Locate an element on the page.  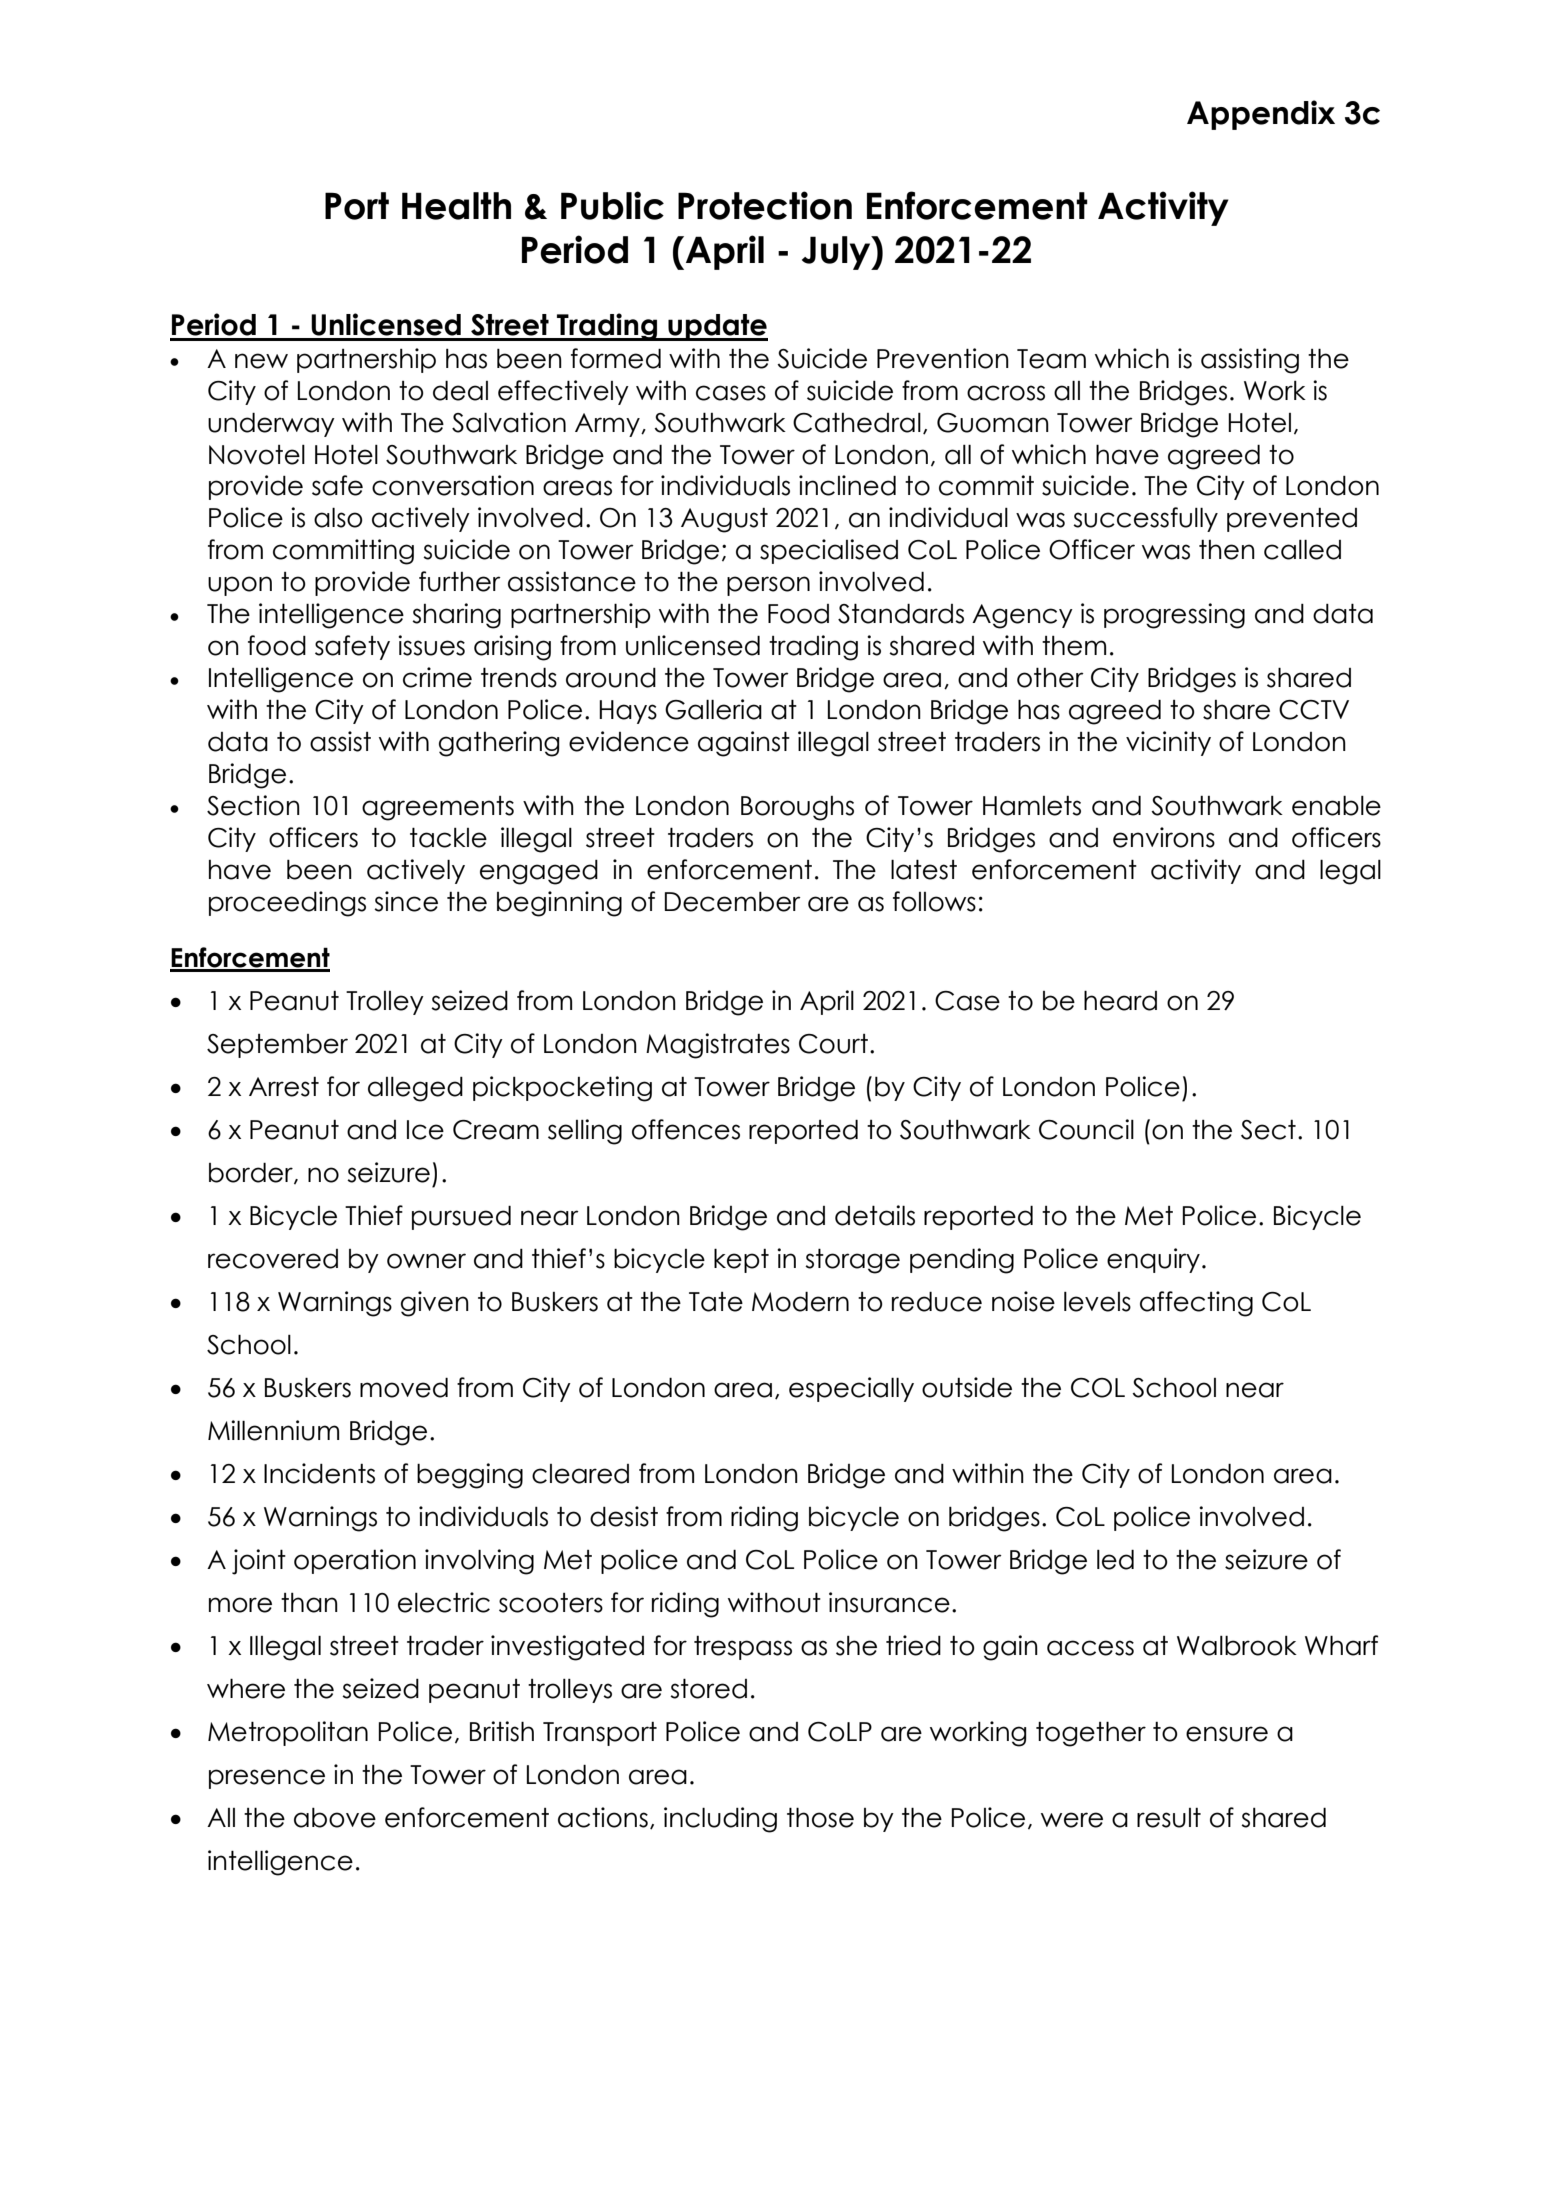
affecting is located at coordinates (1196, 1304).
